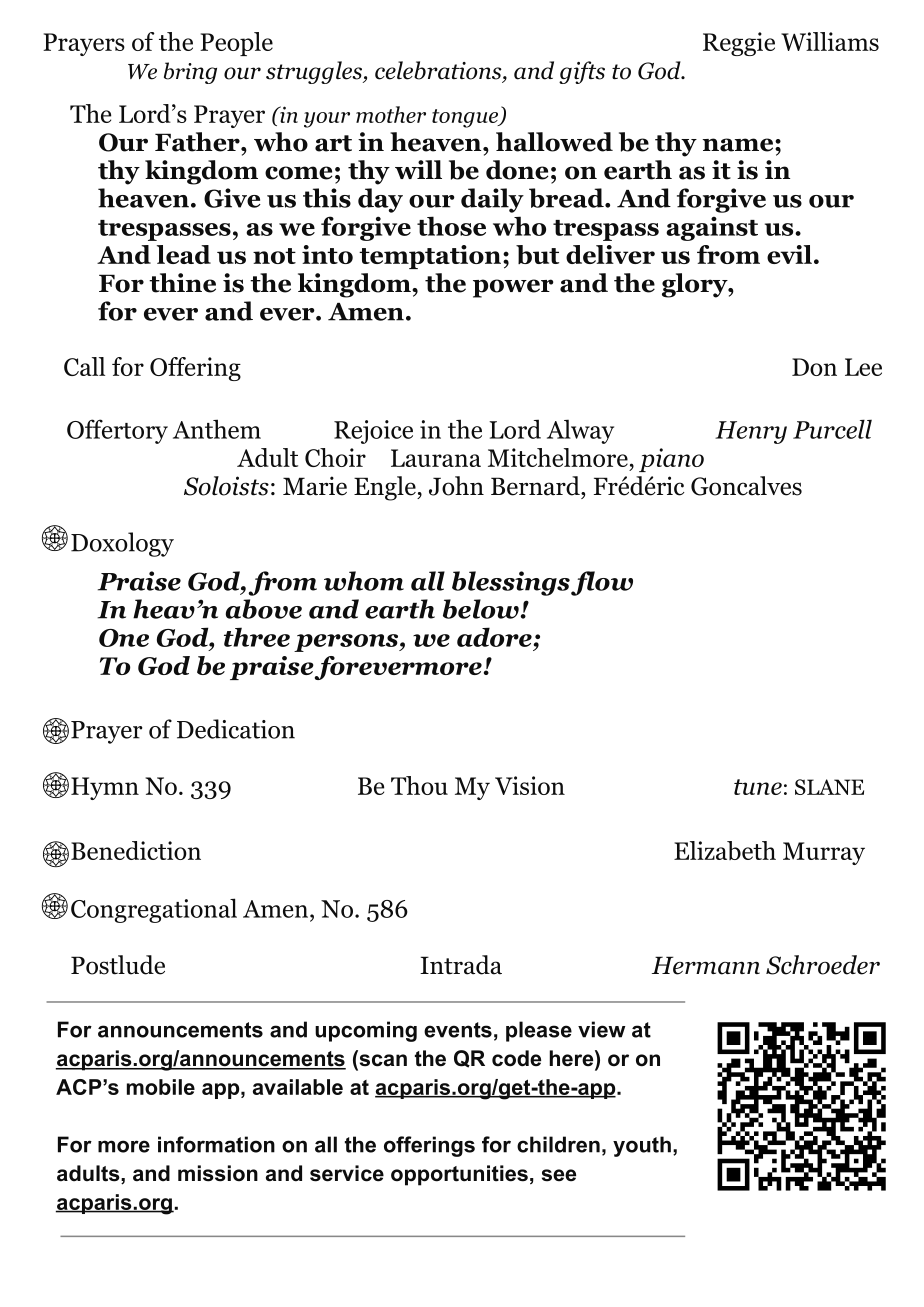  I want to click on information, so click(216, 1144).
